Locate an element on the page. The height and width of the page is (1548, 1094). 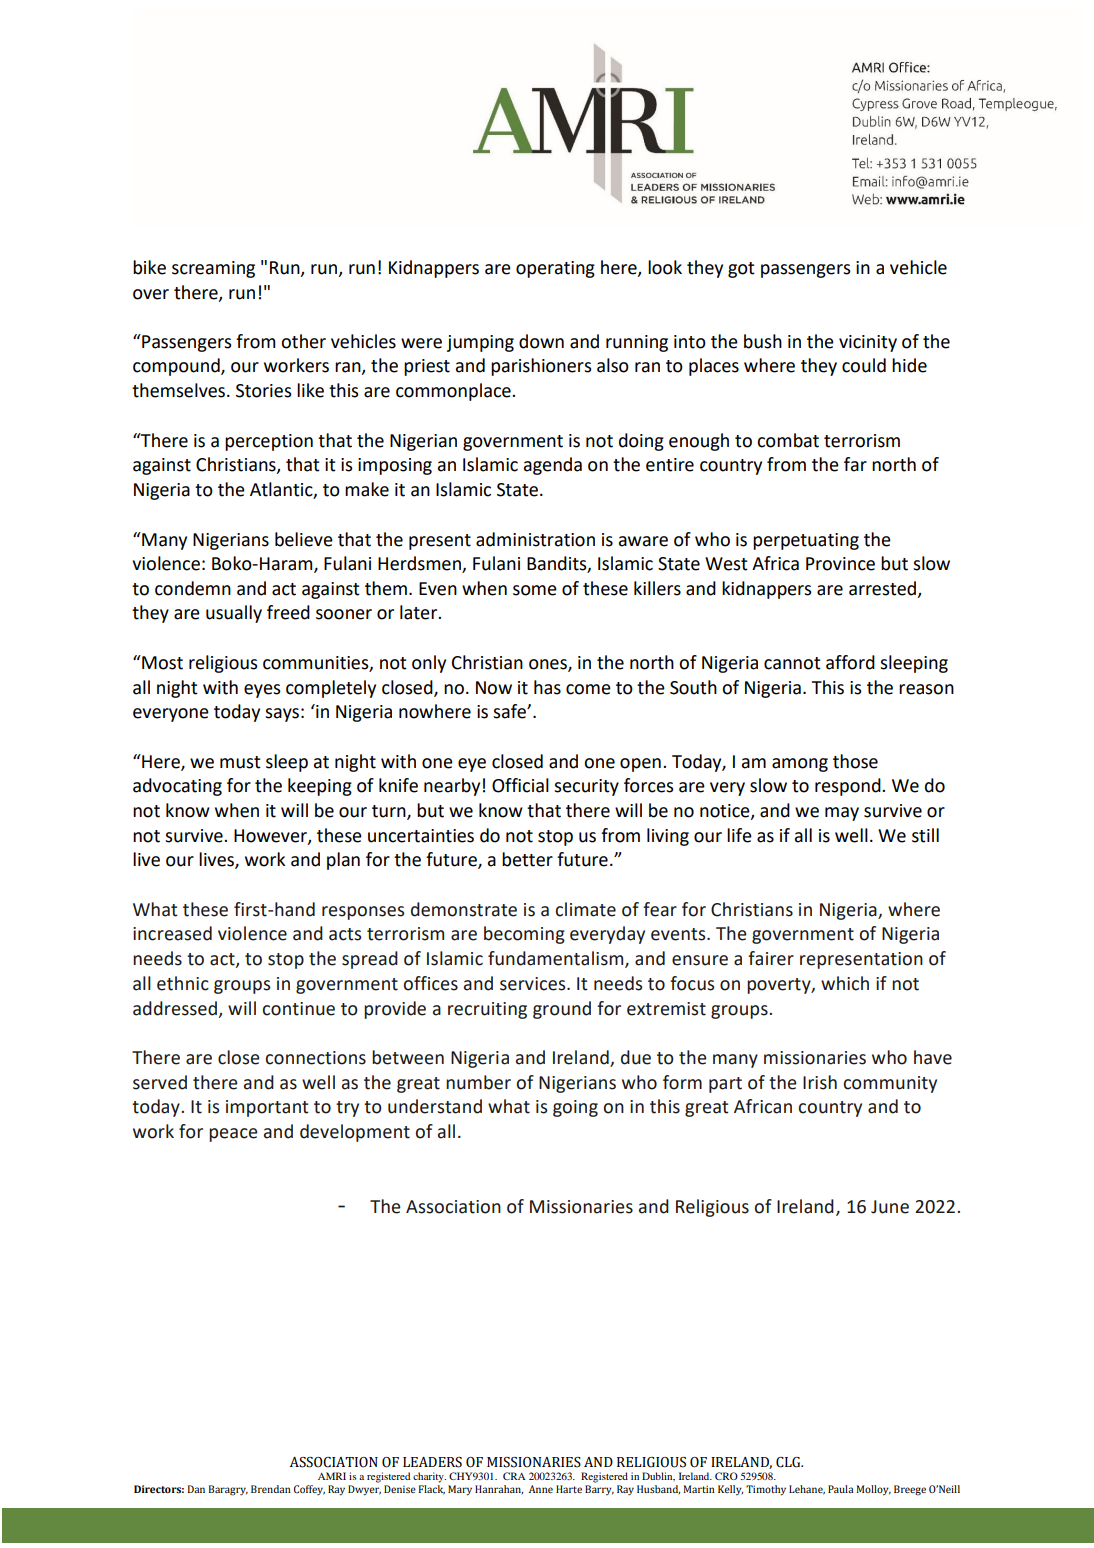
Brendan is located at coordinates (271, 1489).
